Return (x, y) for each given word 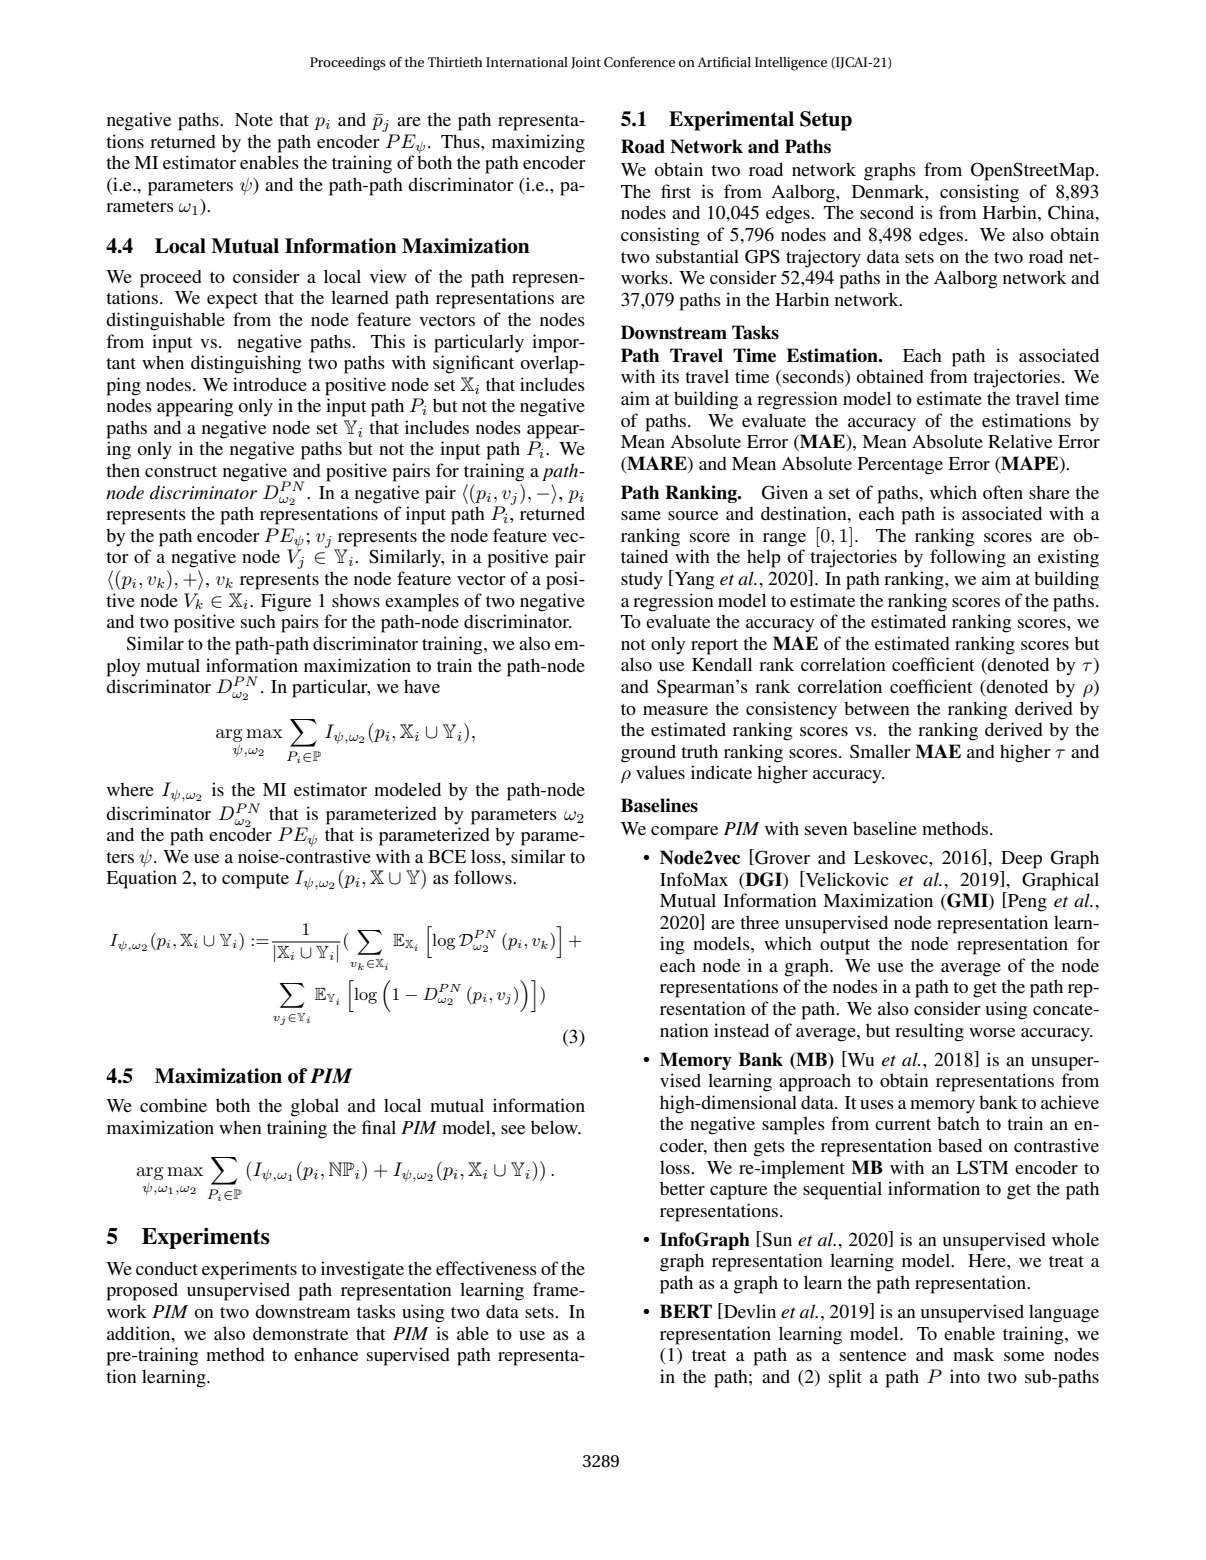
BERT (686, 1311)
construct (181, 471)
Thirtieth (455, 62)
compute (255, 881)
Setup (826, 121)
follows (484, 877)
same (641, 515)
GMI (967, 901)
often (1003, 492)
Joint (586, 63)
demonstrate (300, 1333)
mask (973, 1354)
